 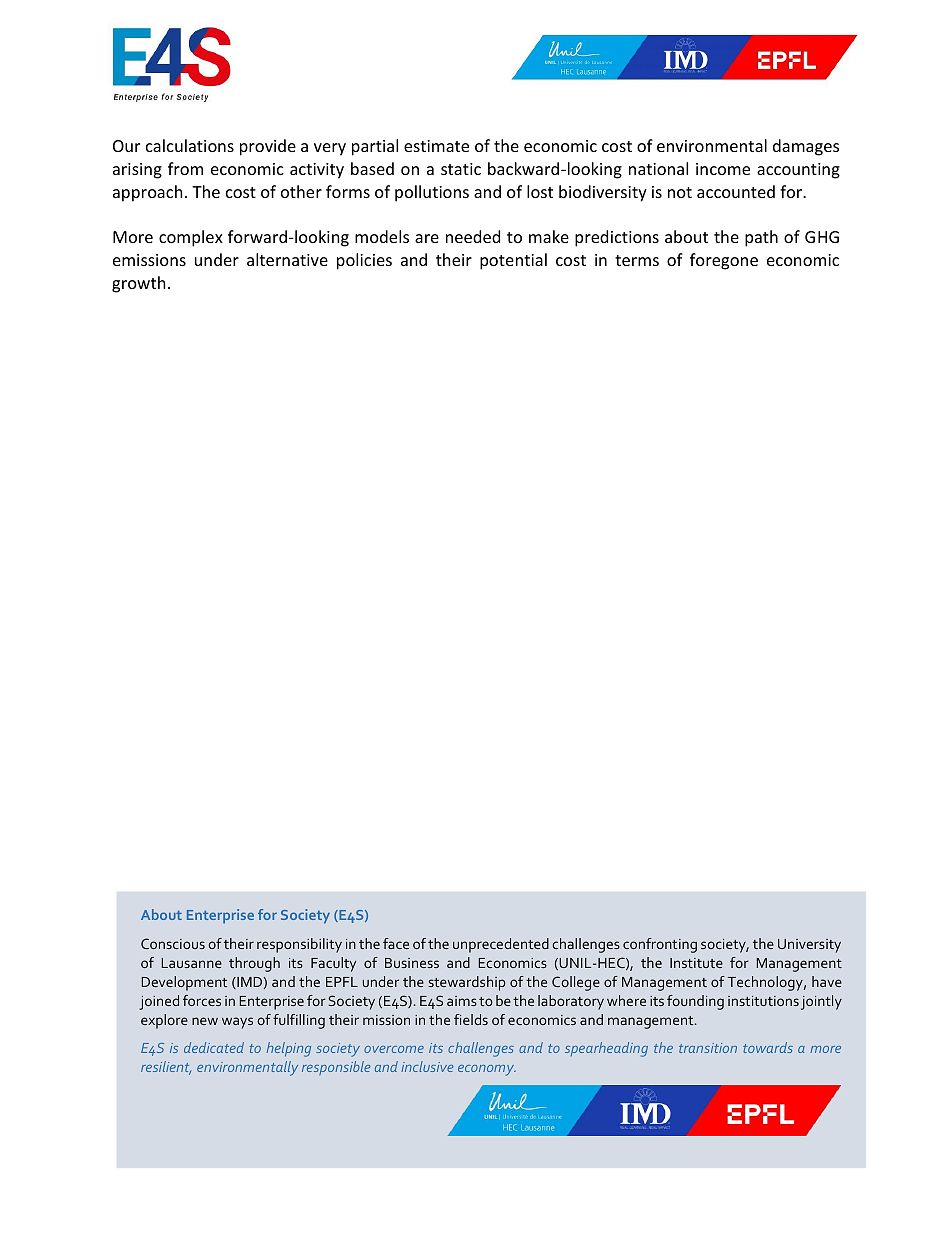 I want to click on from, so click(x=185, y=168).
